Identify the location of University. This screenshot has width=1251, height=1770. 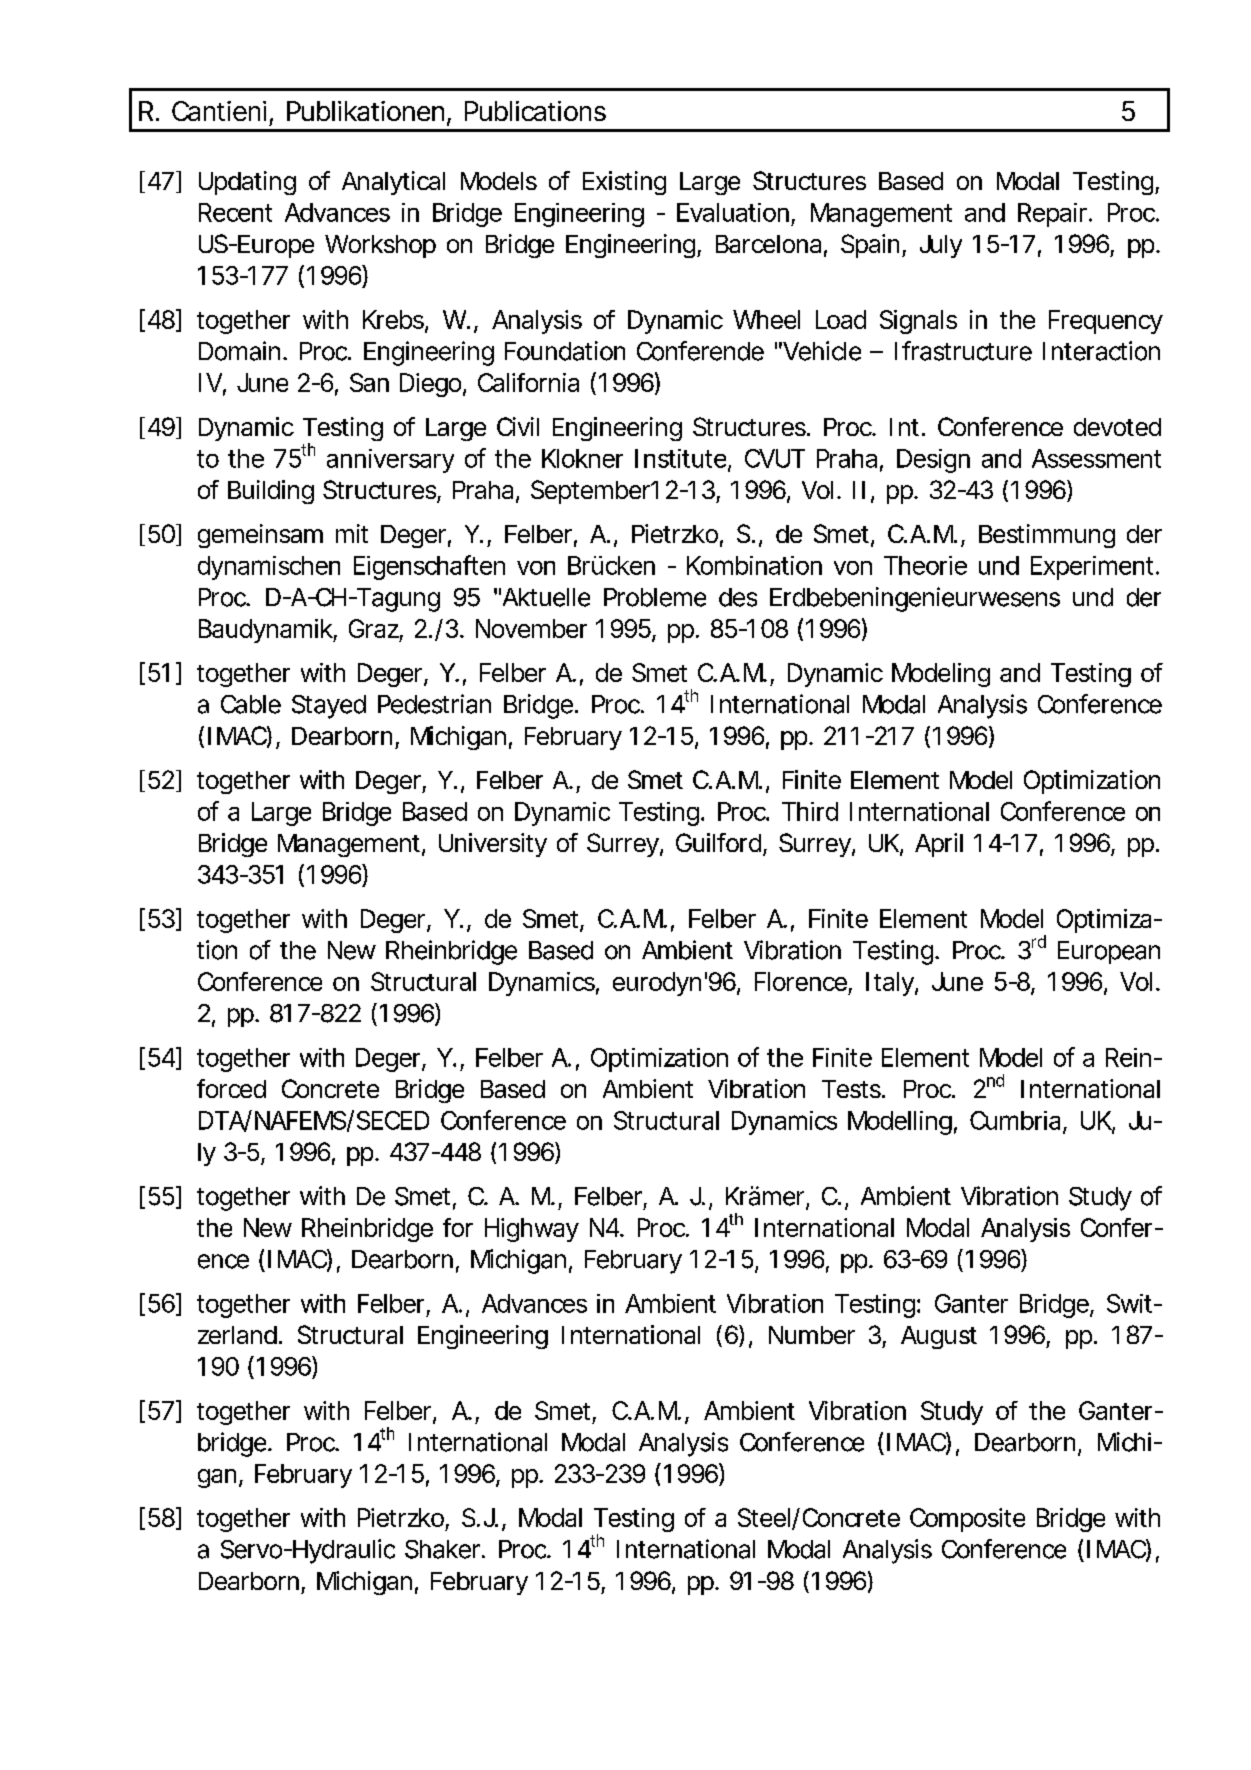
(493, 845).
